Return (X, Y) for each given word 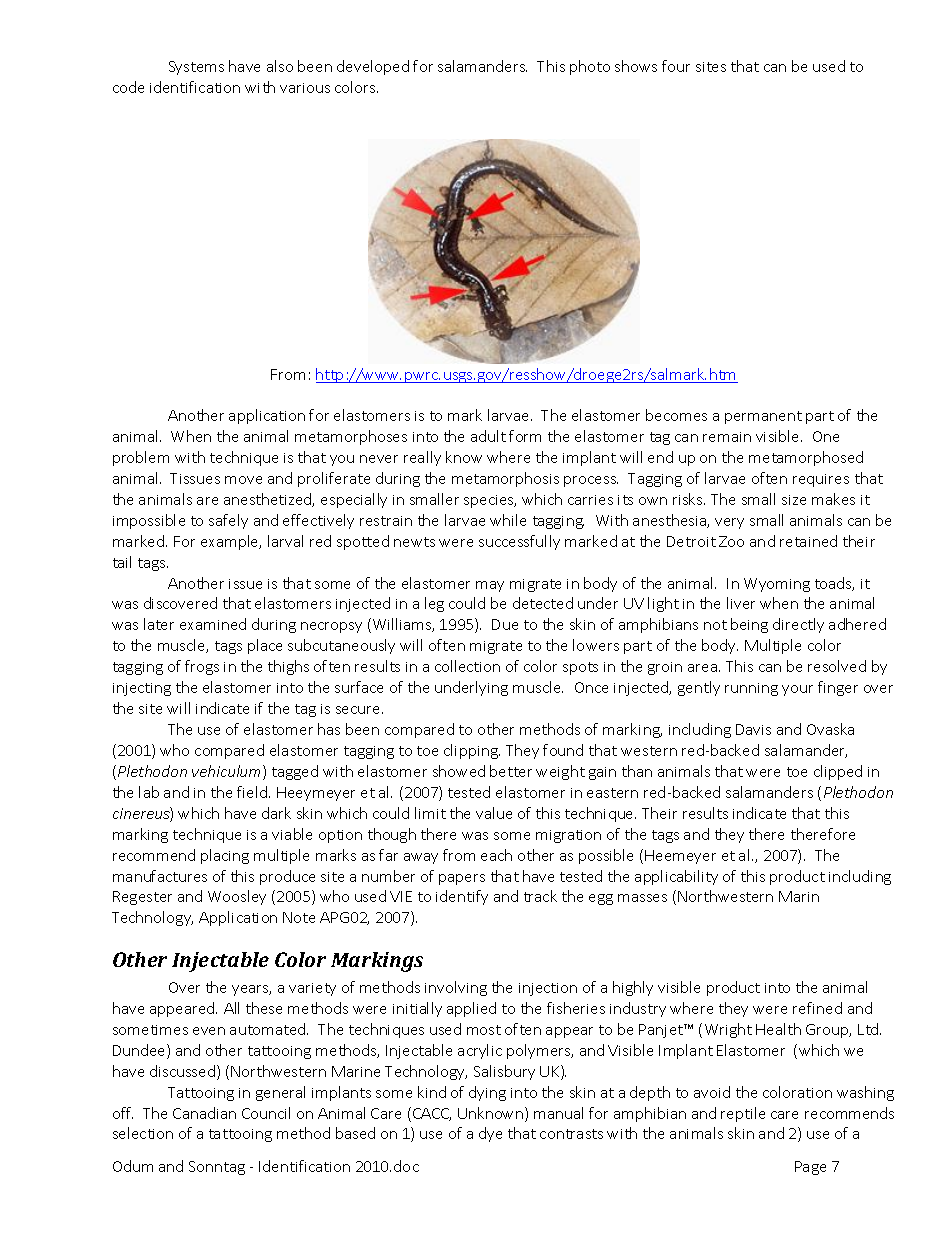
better (511, 771)
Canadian (204, 1113)
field (253, 792)
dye (490, 1134)
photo (590, 67)
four (676, 66)
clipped (838, 772)
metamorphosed (806, 458)
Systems (196, 68)
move (243, 480)
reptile (743, 1114)
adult (488, 436)
